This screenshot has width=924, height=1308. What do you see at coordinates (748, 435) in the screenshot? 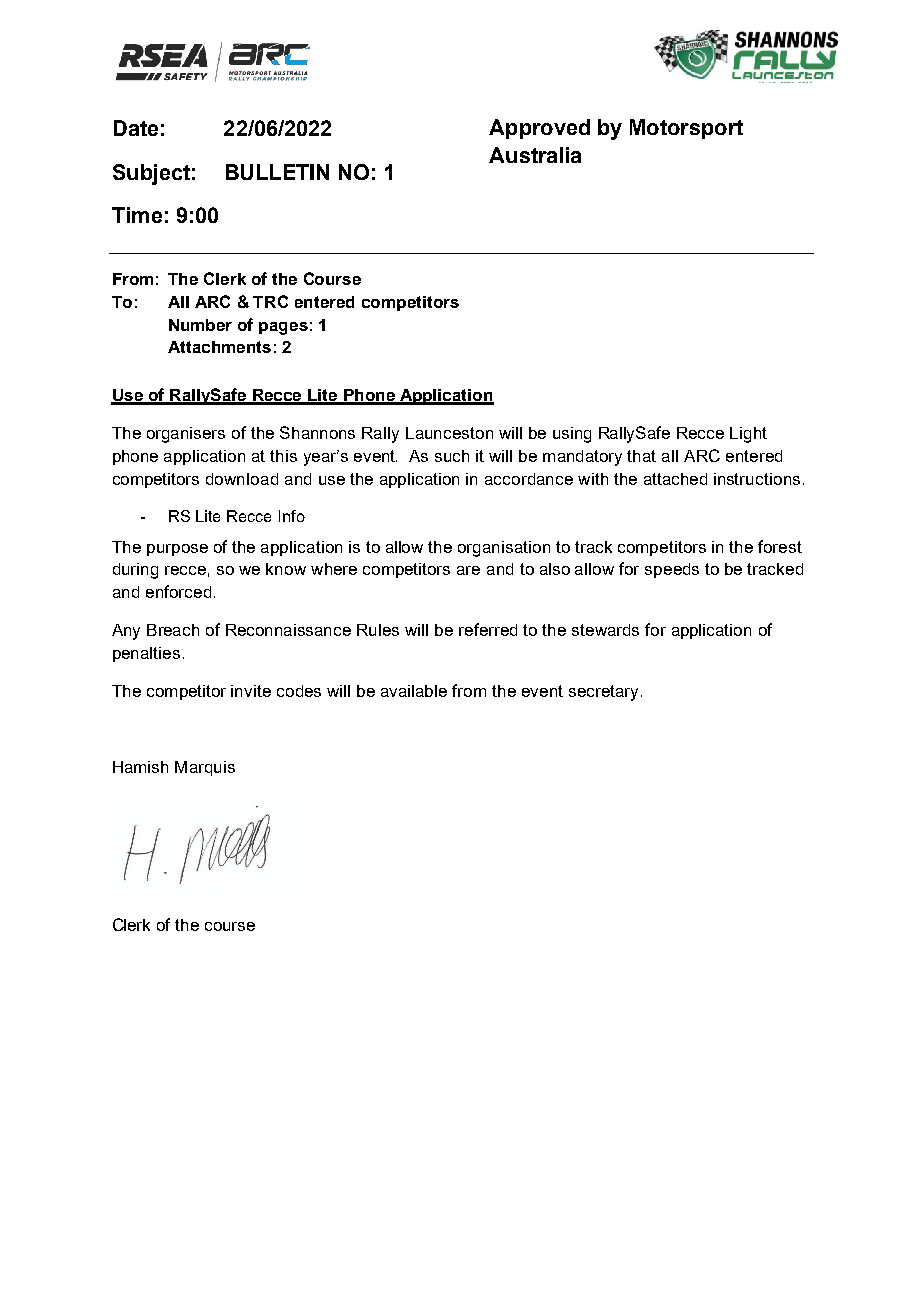
I see `Light` at bounding box center [748, 435].
